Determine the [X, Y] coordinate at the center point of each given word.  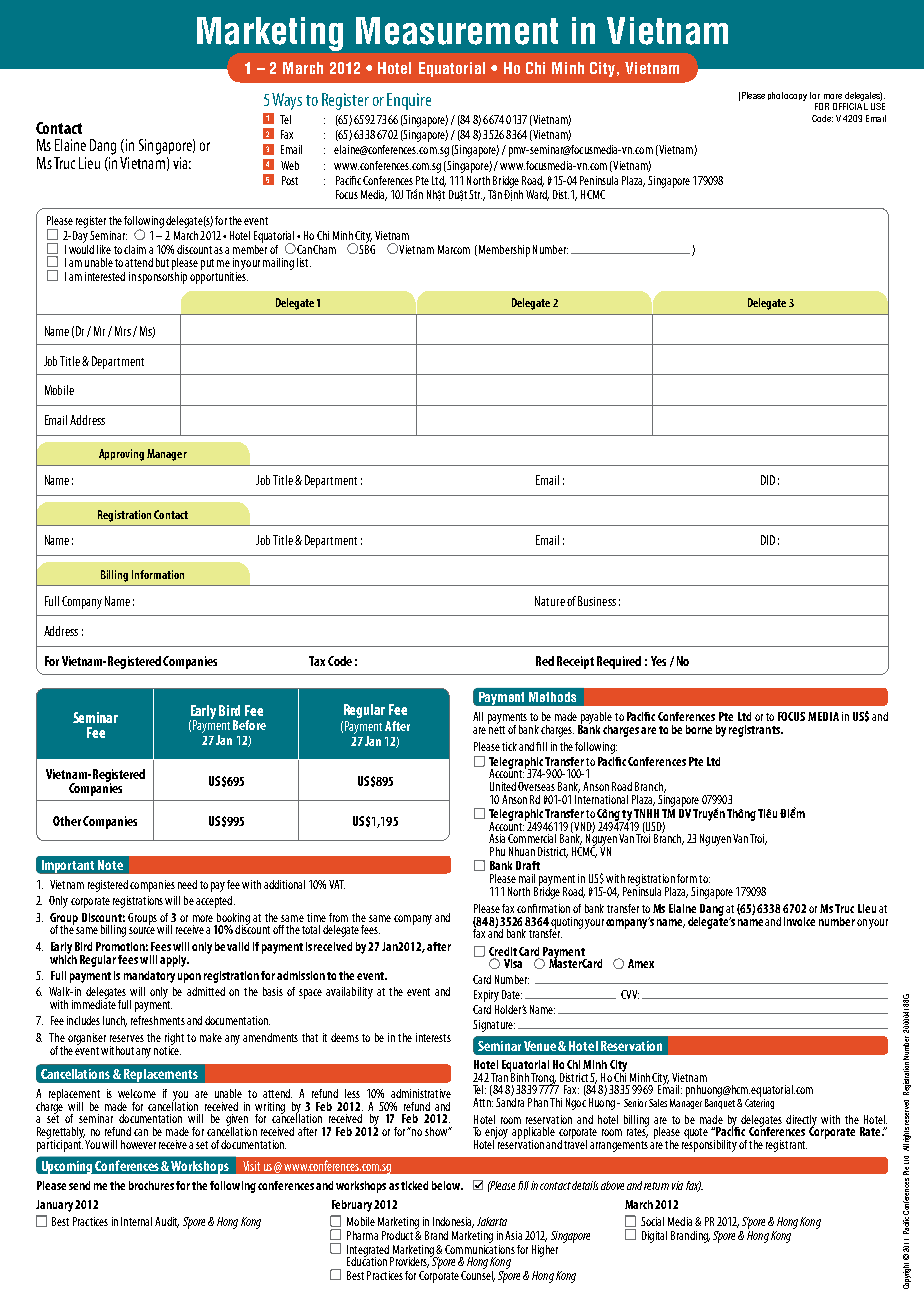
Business [597, 601]
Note [110, 865]
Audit [167, 1222]
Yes [658, 661]
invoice [799, 921]
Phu [497, 851]
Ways [287, 101]
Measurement [457, 31]
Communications [480, 1248]
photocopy [787, 96]
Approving [121, 455]
